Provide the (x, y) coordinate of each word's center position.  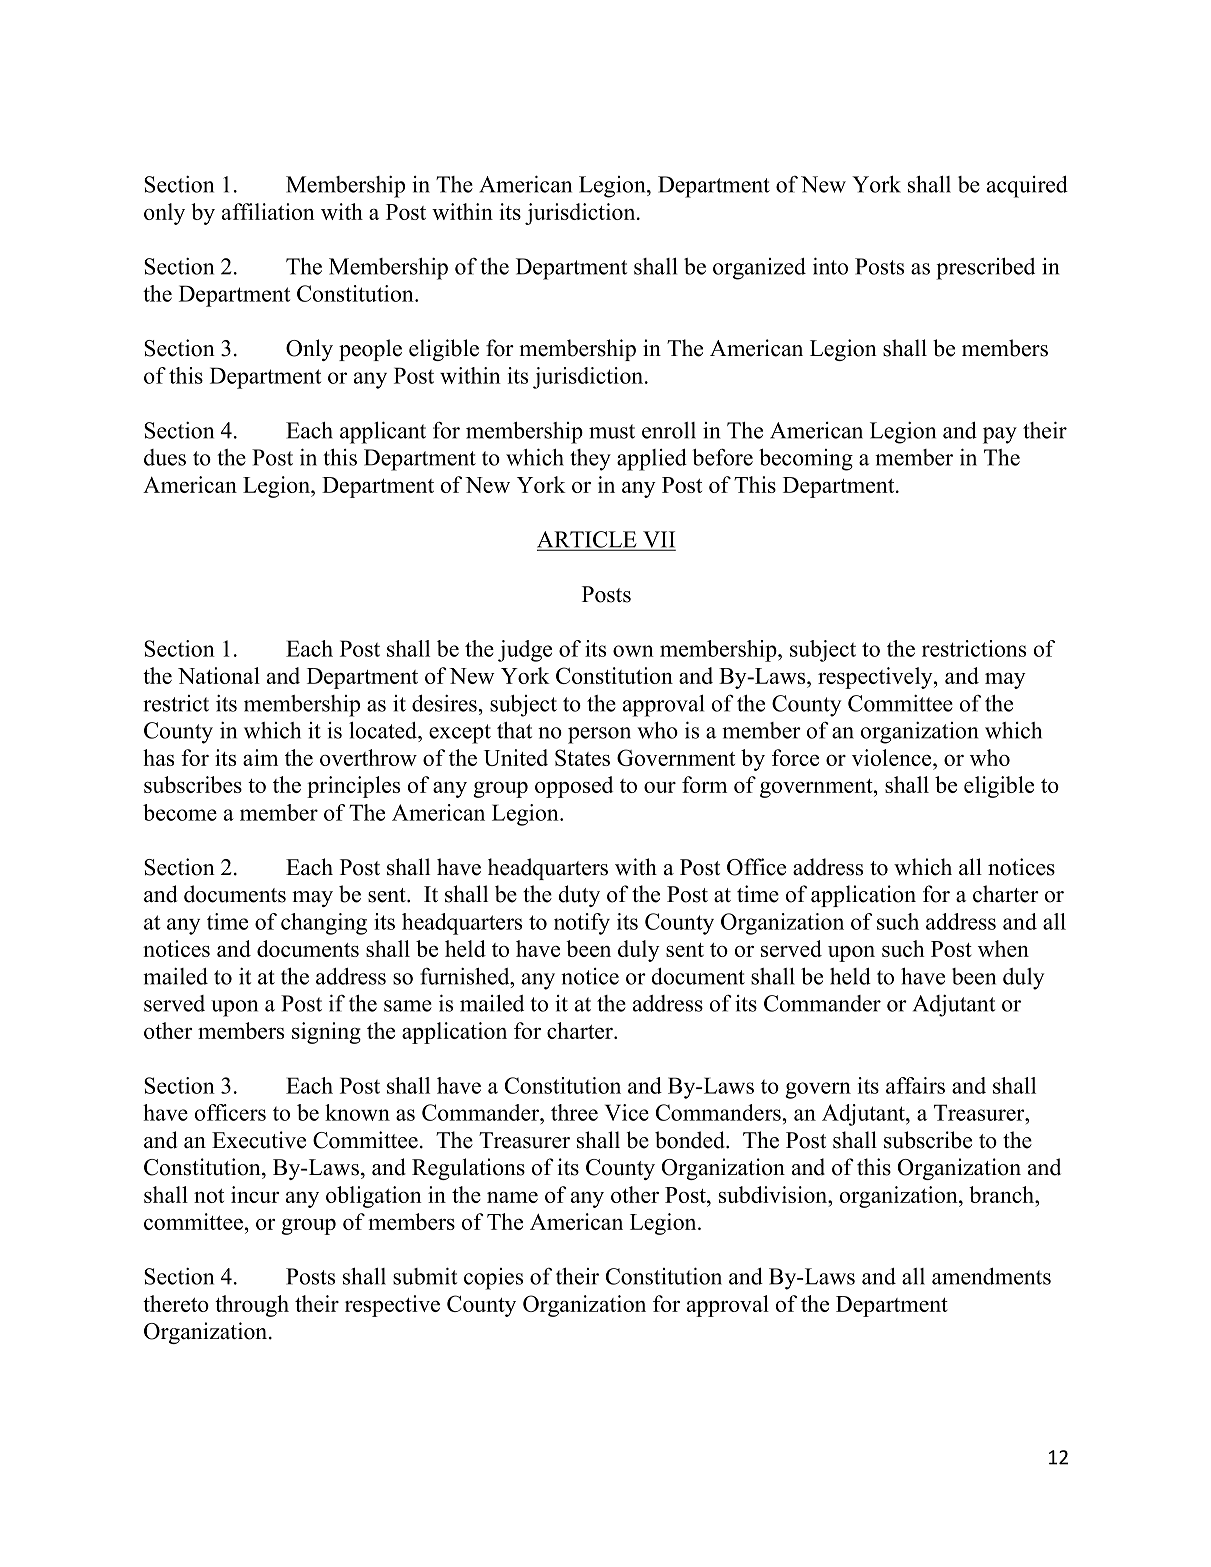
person (599, 735)
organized (759, 269)
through (252, 1306)
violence (893, 757)
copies (493, 1279)
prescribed (985, 269)
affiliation (268, 211)
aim (260, 757)
